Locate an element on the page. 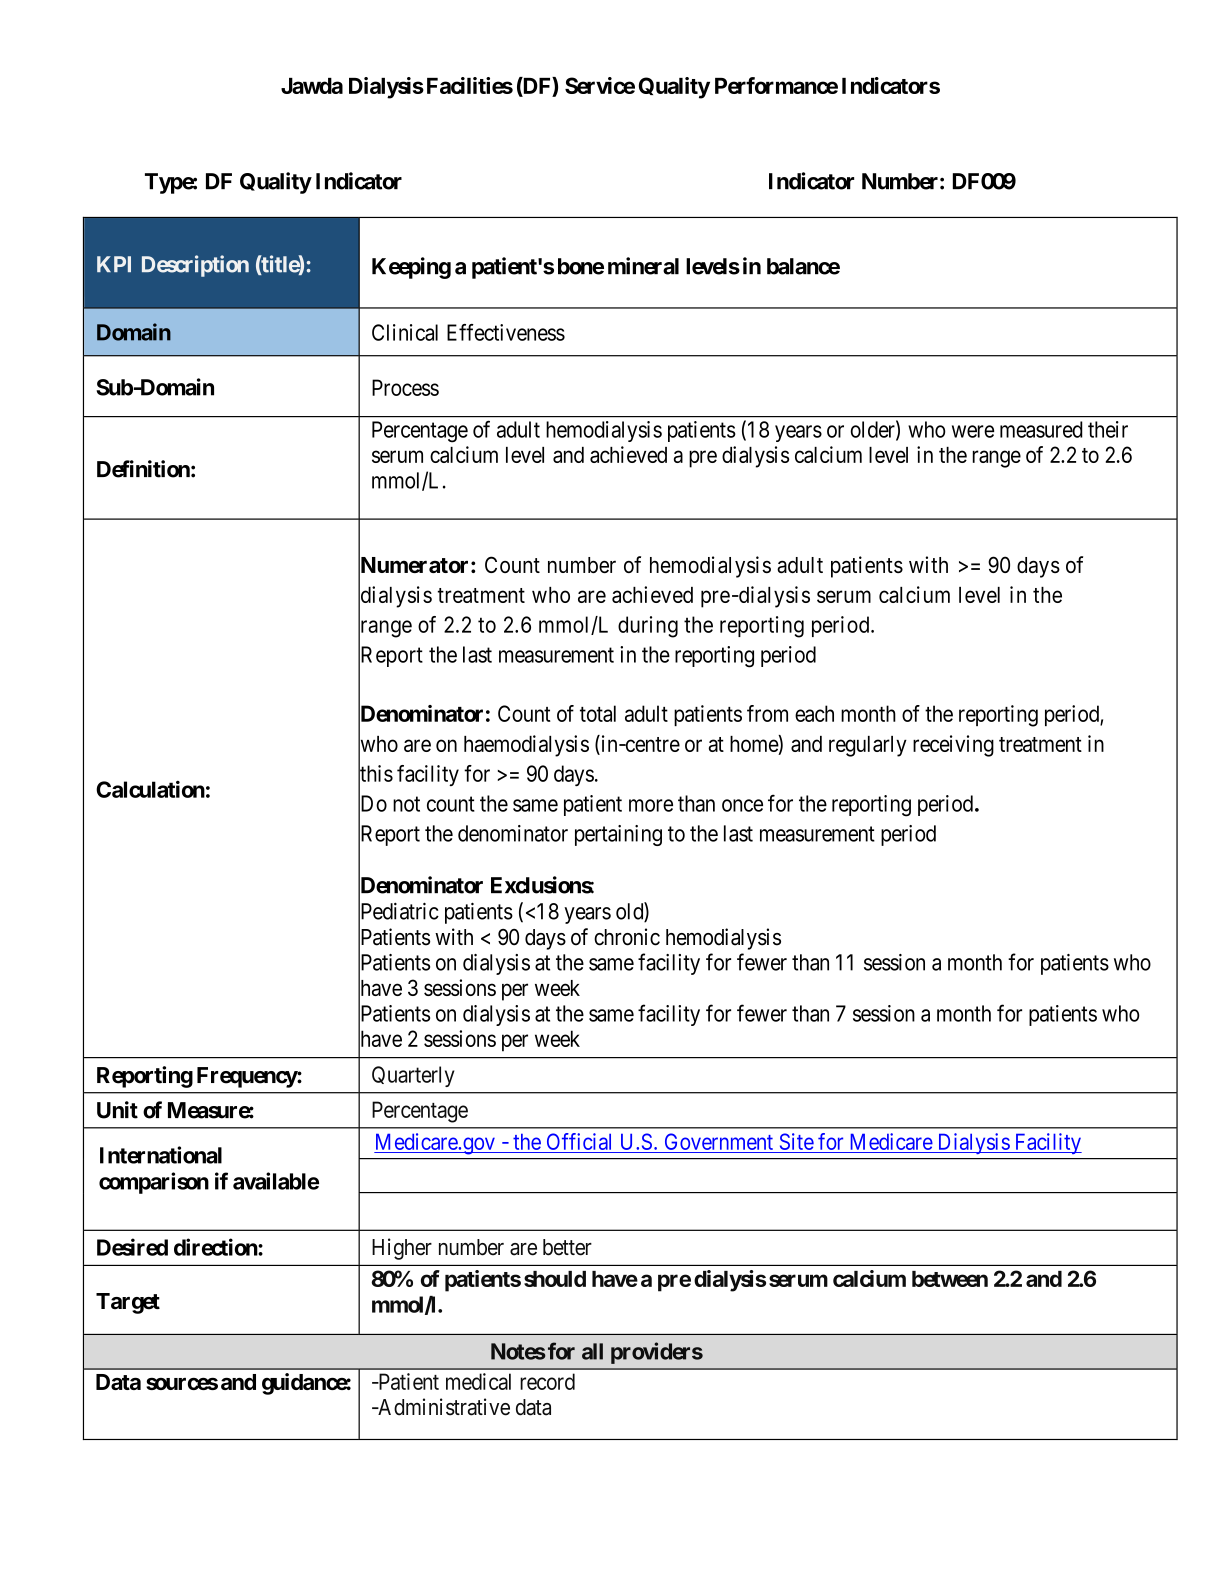 This image has width=1218, height=1576. Official is located at coordinates (579, 1141).
